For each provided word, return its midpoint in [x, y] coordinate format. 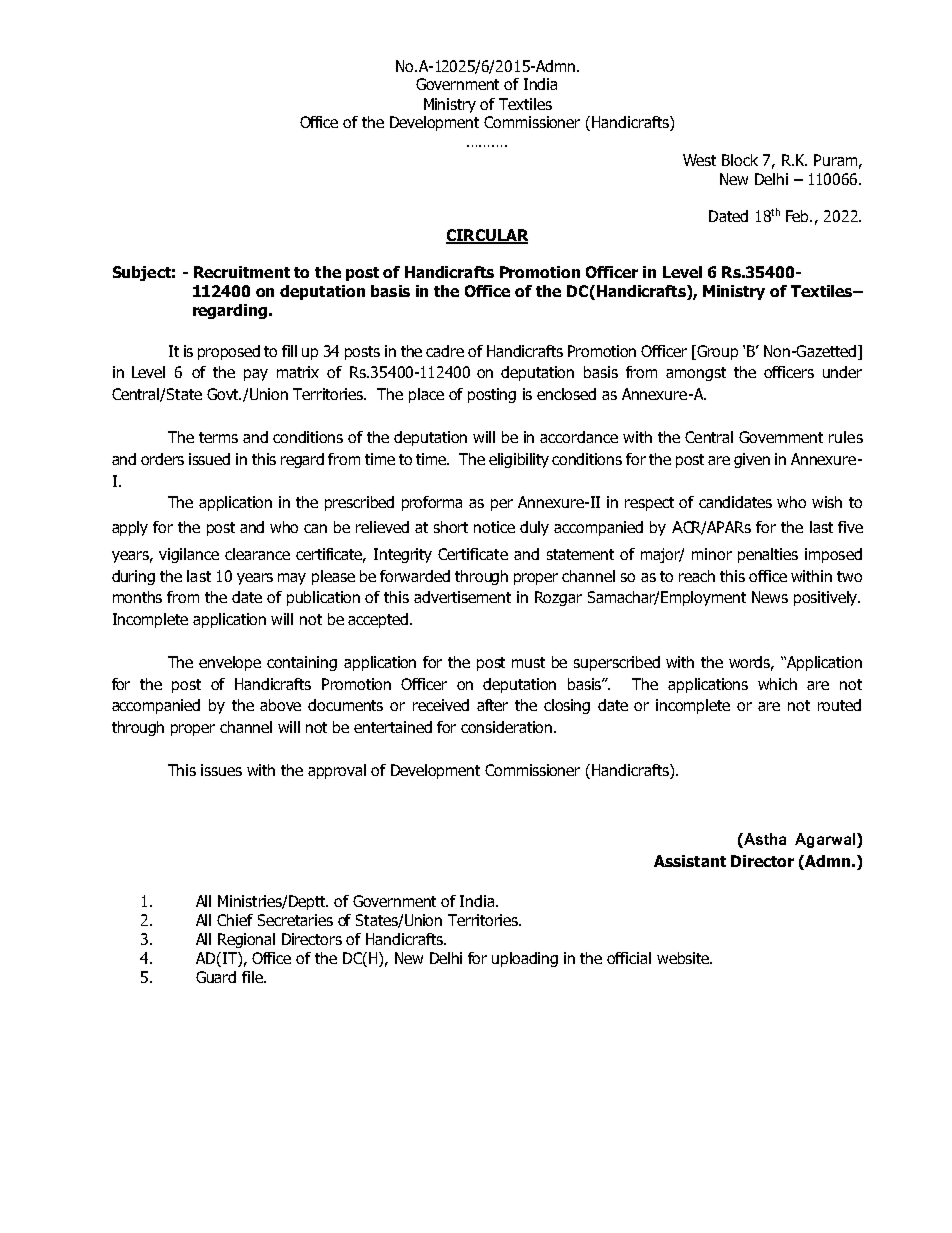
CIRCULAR [487, 236]
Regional [246, 940]
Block [740, 160]
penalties [768, 555]
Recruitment [242, 272]
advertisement [462, 597]
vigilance [189, 555]
